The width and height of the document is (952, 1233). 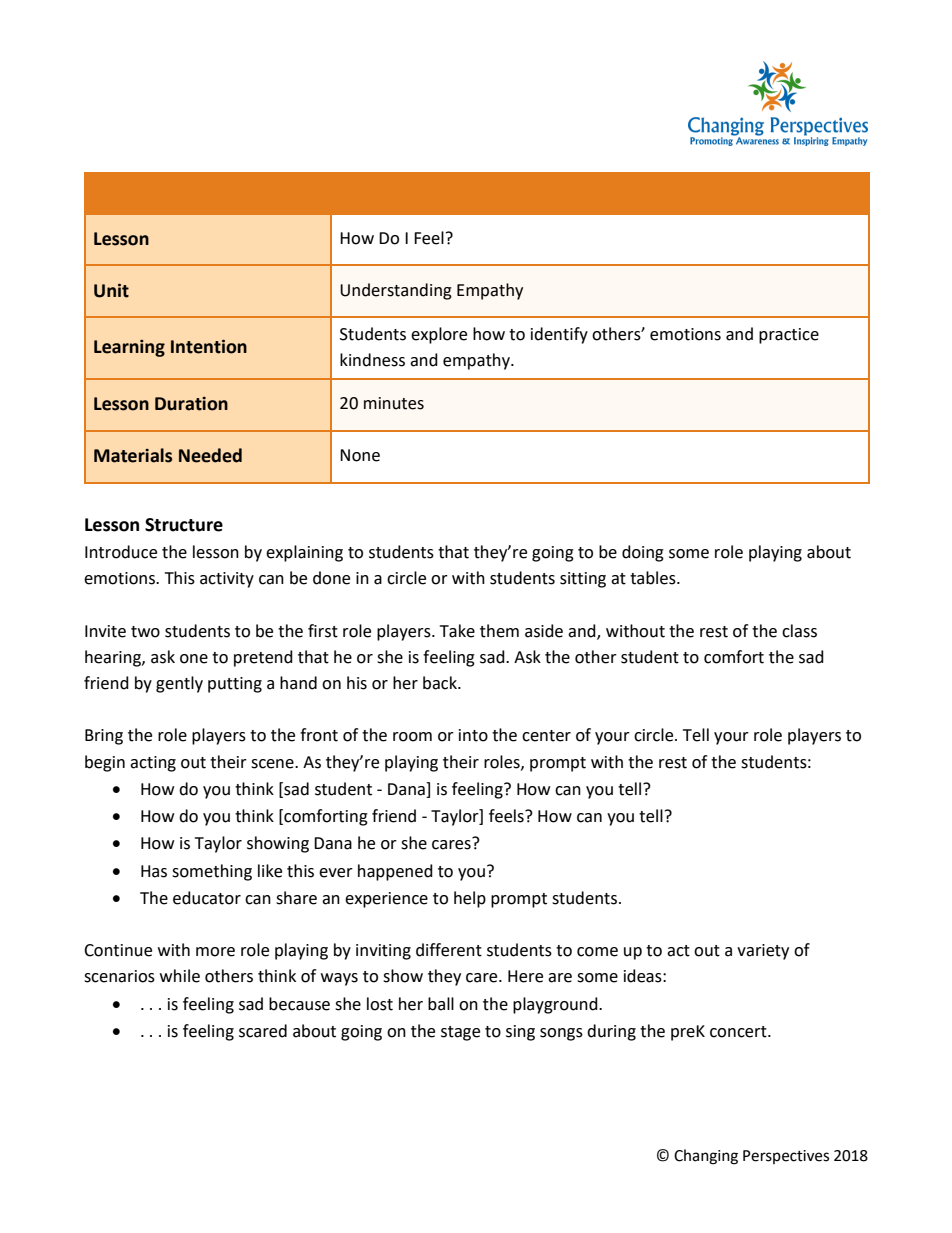 What do you see at coordinates (215, 952) in the document?
I see `more` at bounding box center [215, 952].
